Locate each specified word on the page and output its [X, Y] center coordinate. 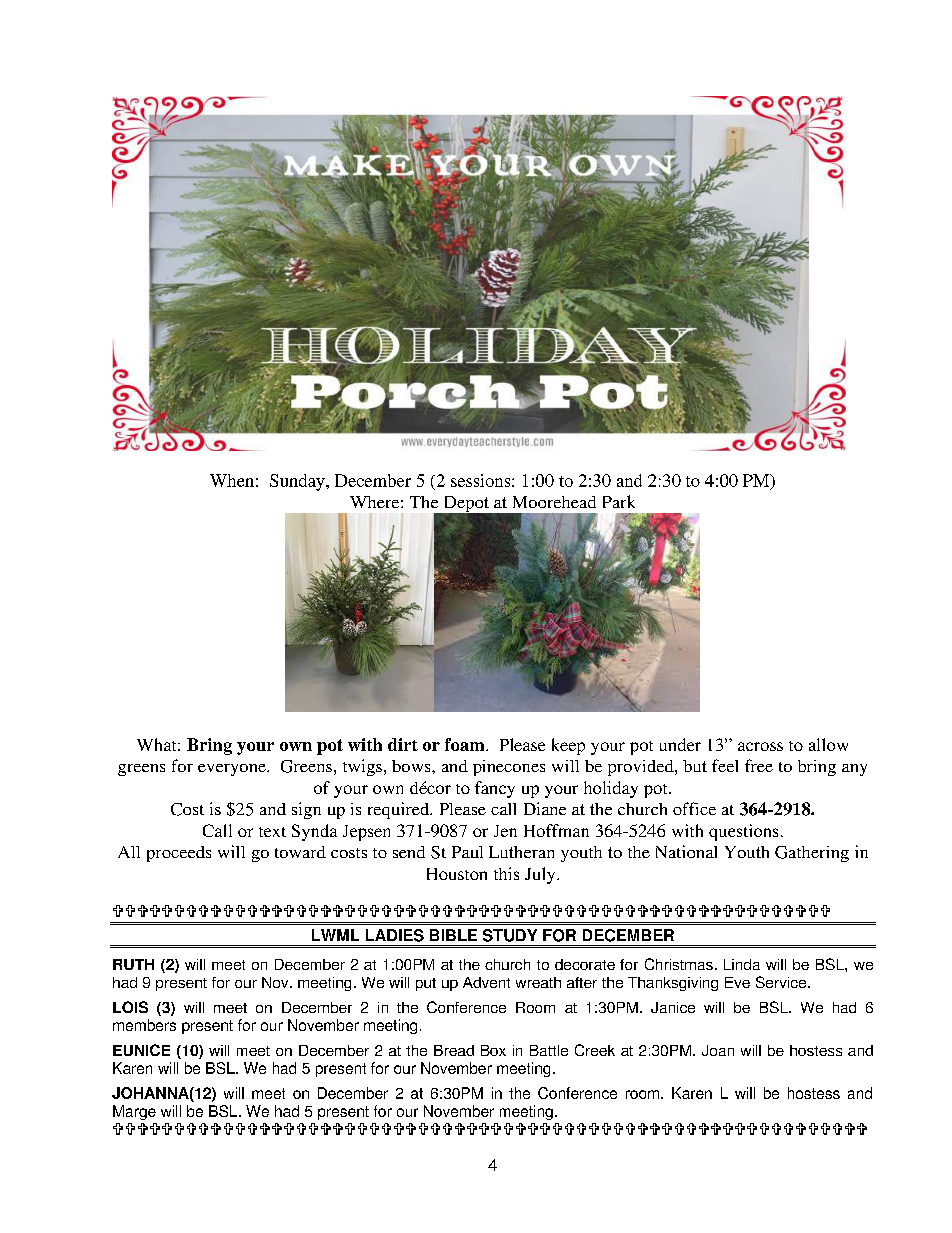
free [759, 765]
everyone [233, 770]
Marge [134, 1112]
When [232, 480]
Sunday [298, 482]
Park [619, 501]
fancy [495, 789]
